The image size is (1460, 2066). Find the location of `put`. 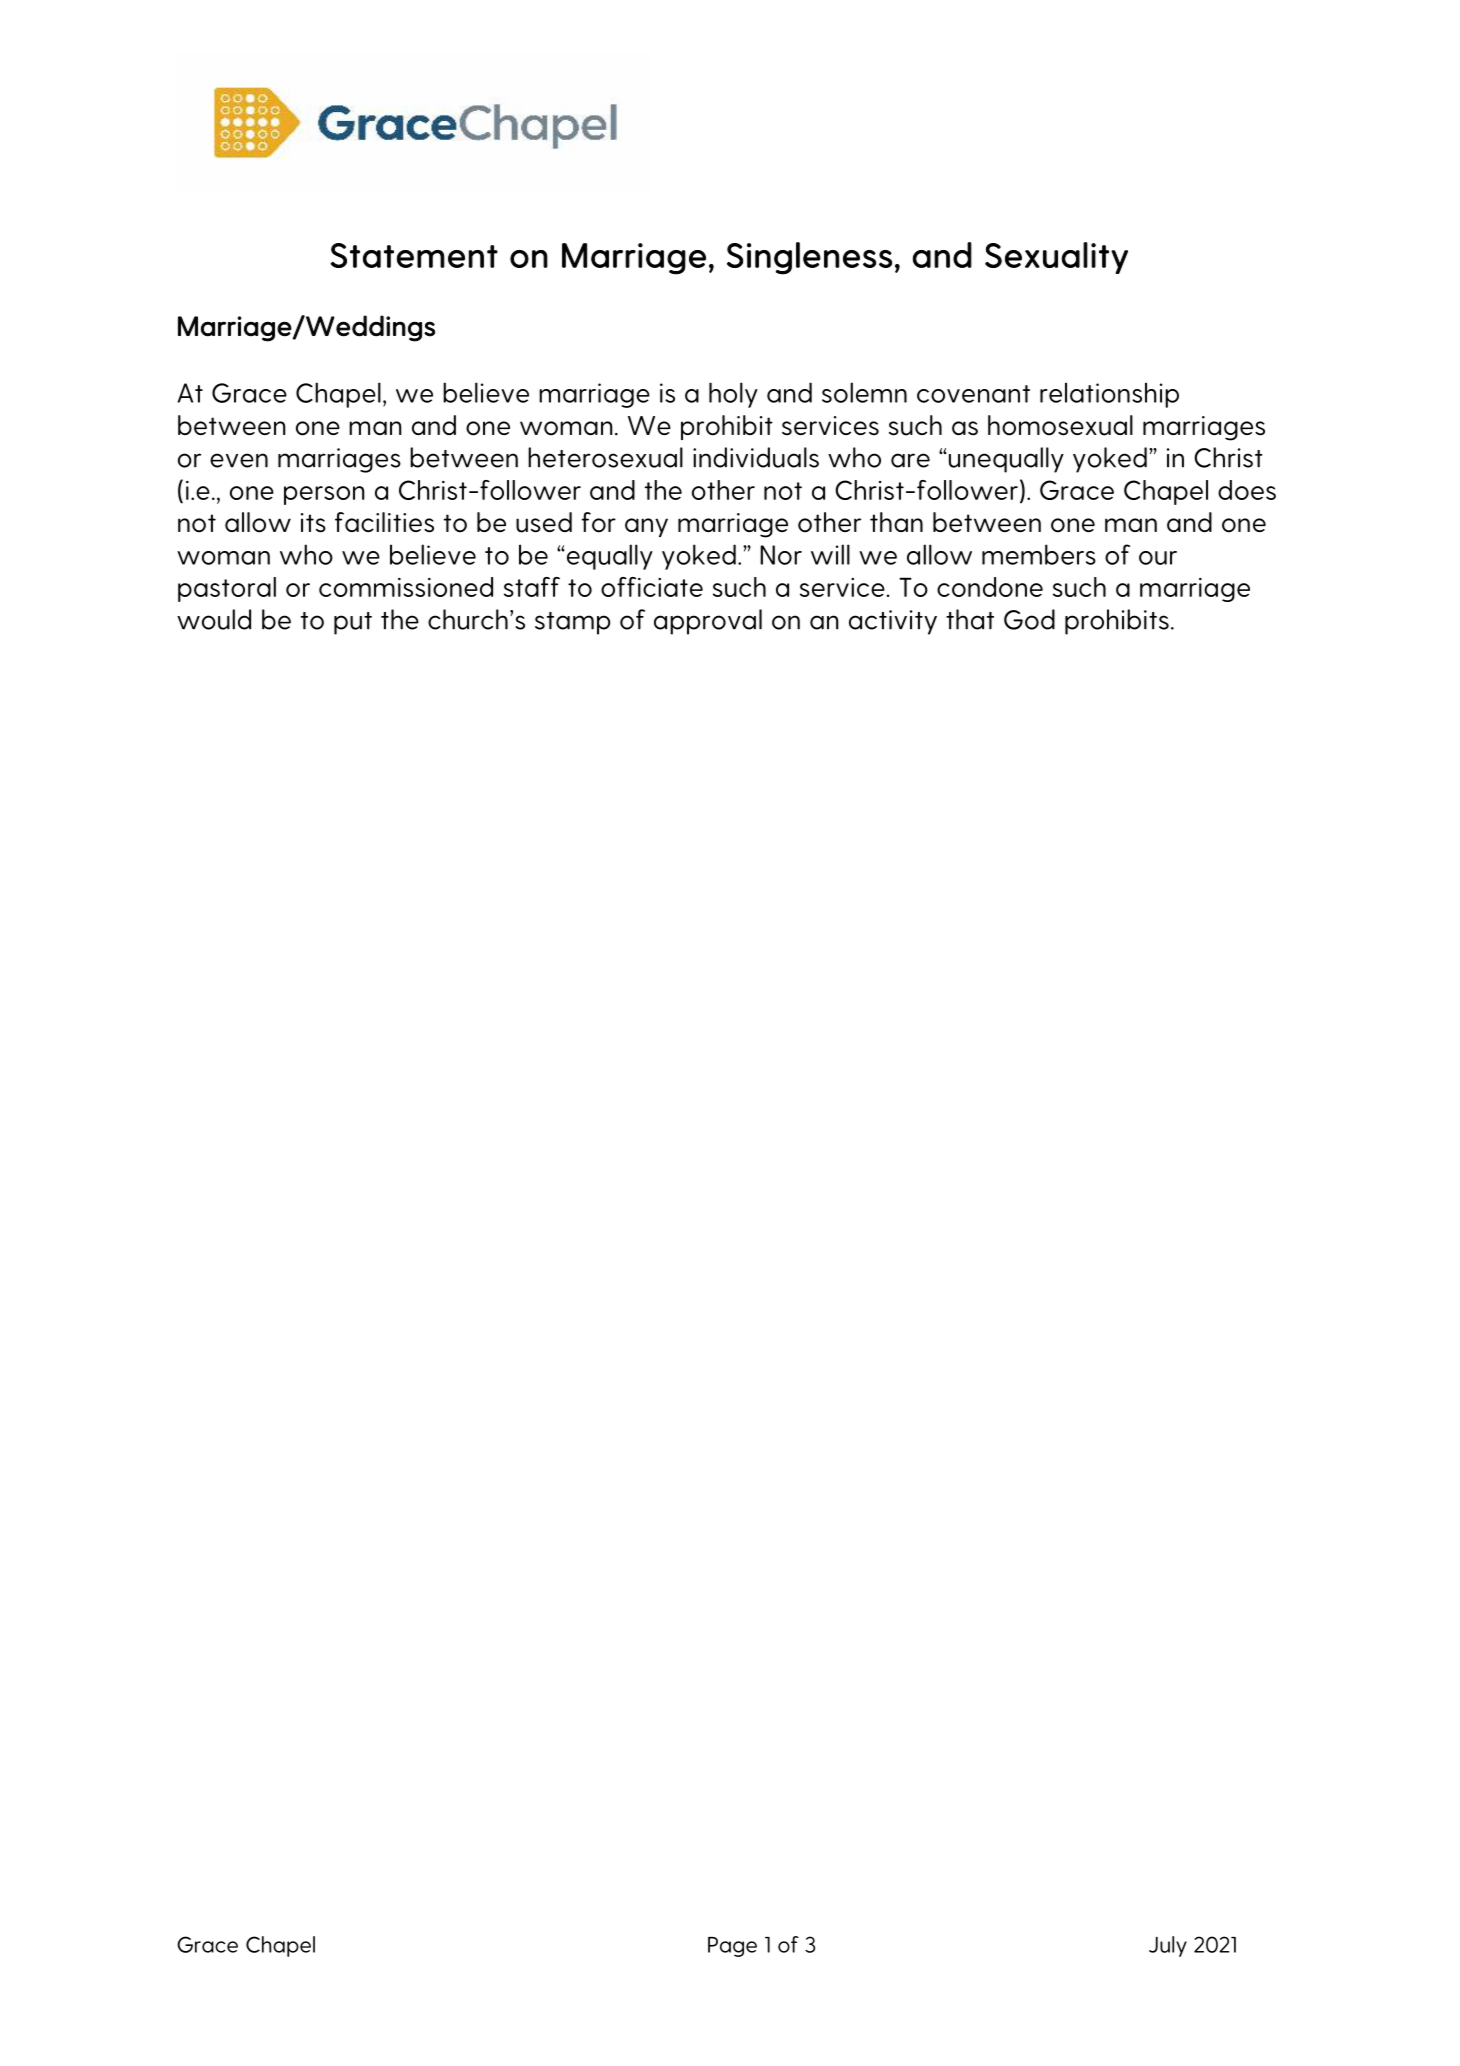

put is located at coordinates (353, 623).
